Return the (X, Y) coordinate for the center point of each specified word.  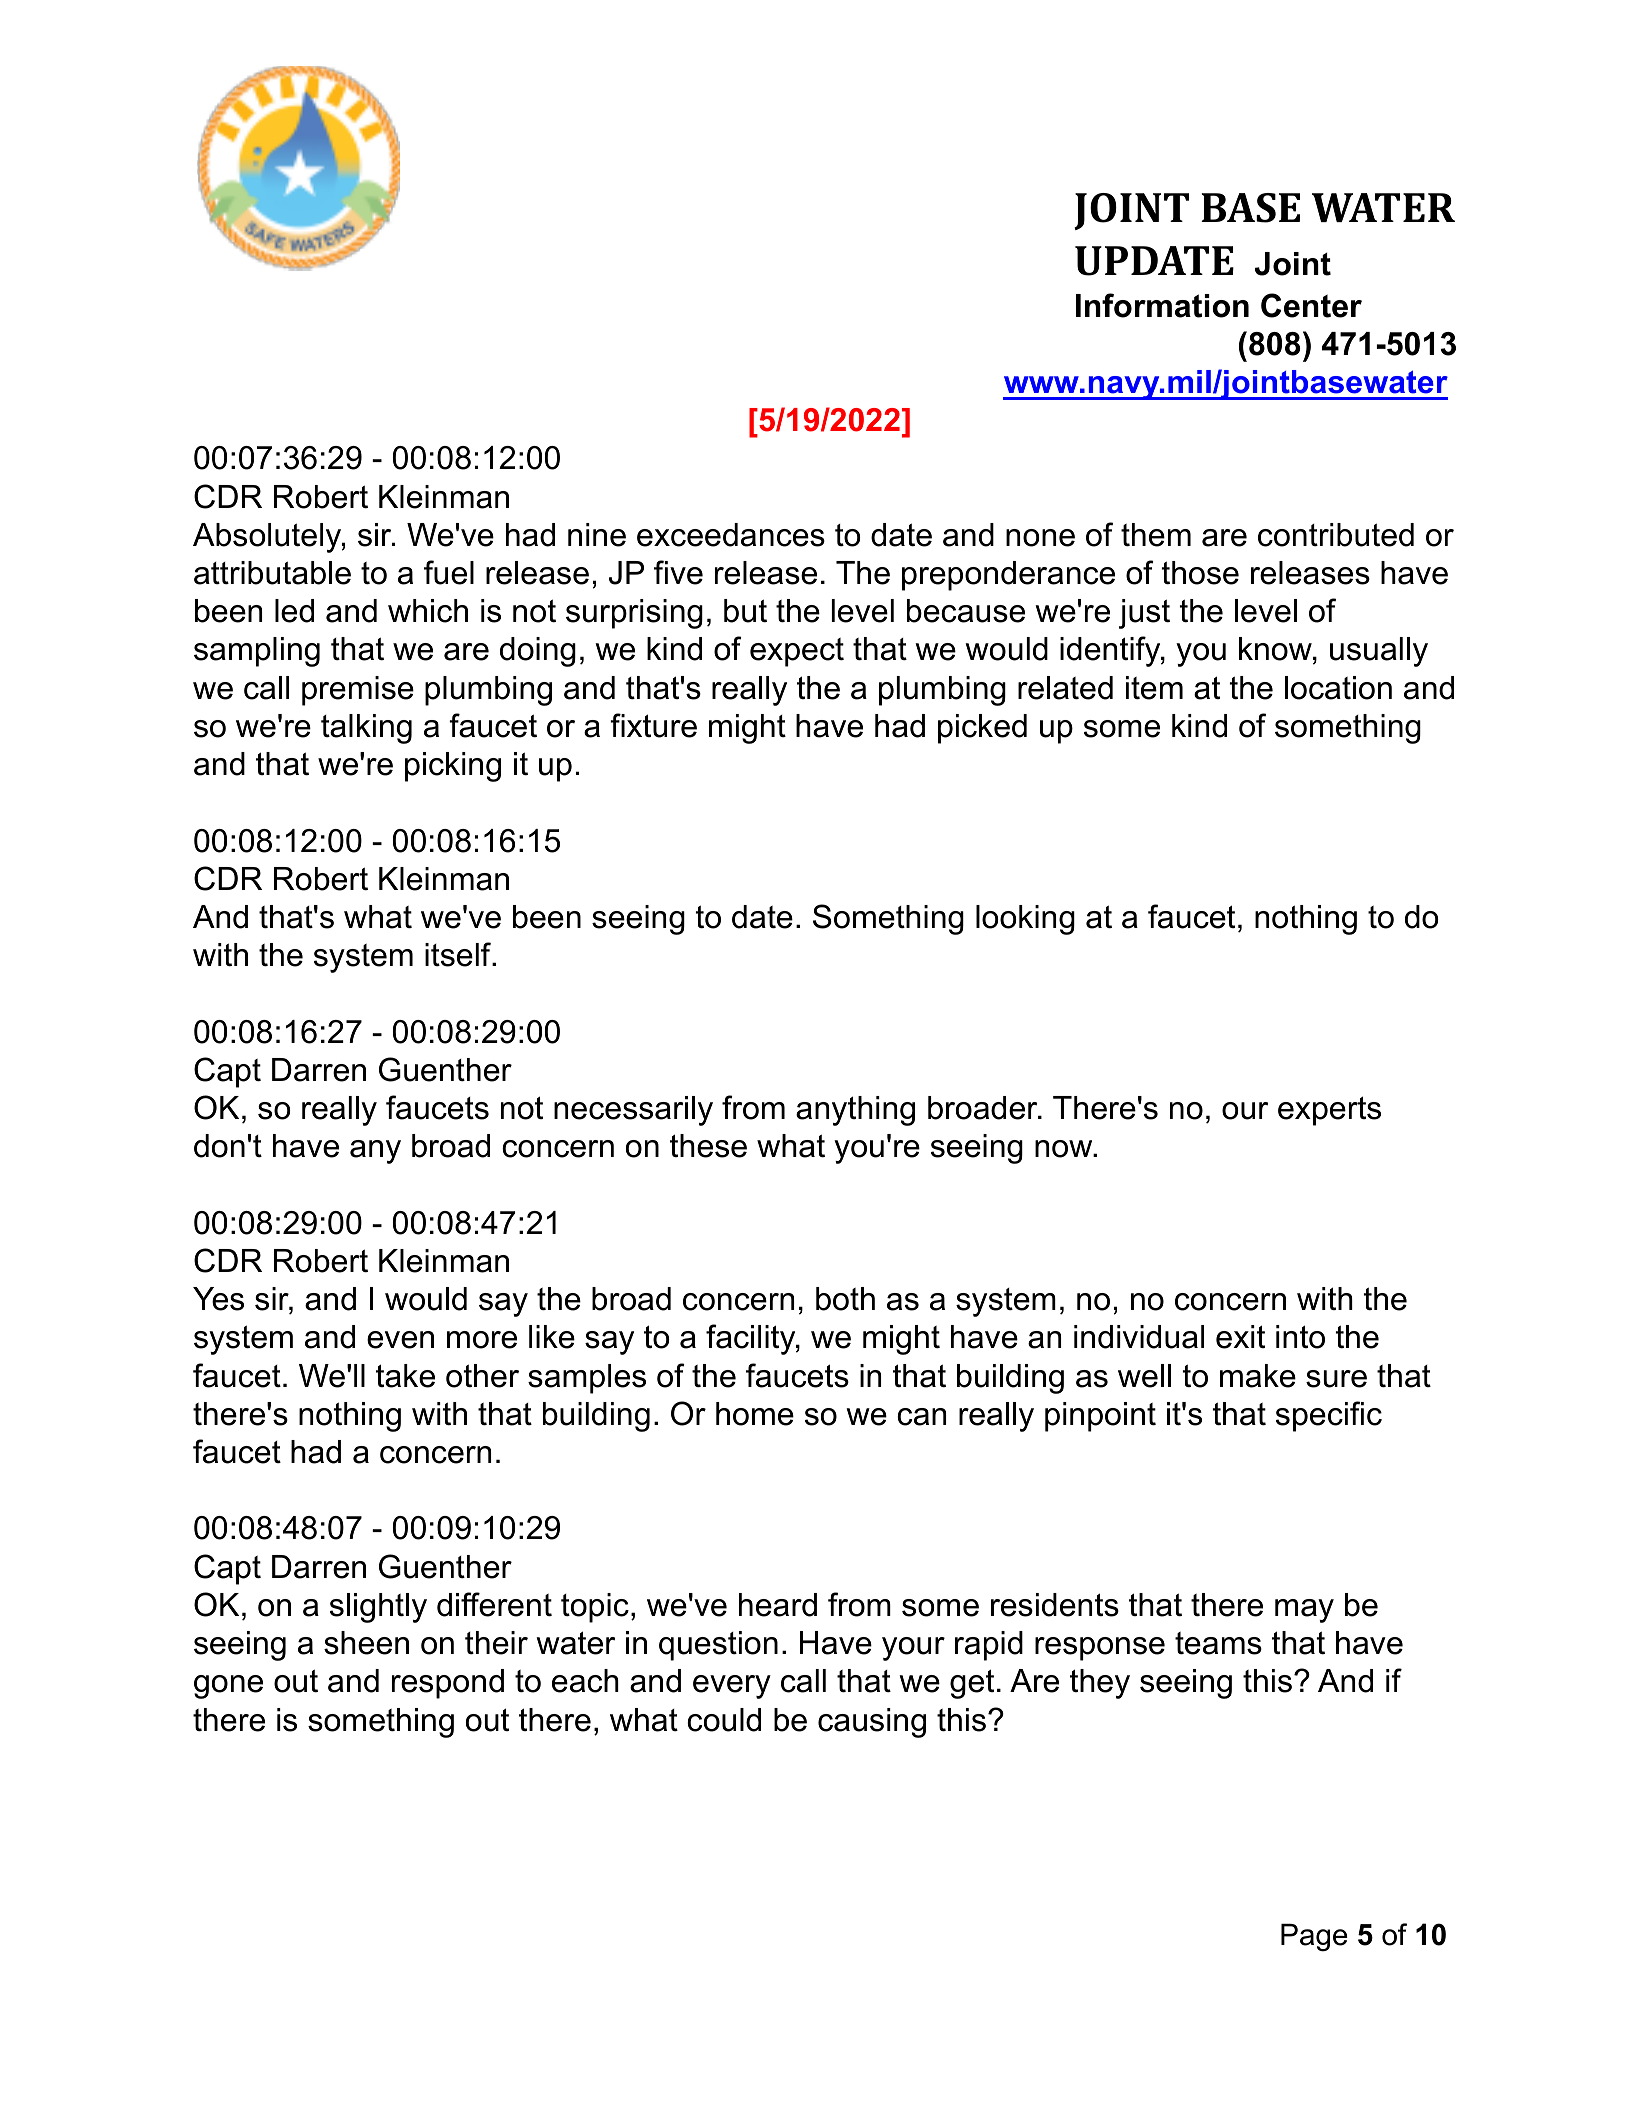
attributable (272, 573)
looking (1025, 920)
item (1154, 688)
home (755, 1414)
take (405, 1376)
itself (459, 954)
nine (597, 535)
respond (448, 1684)
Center (1311, 305)
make (1258, 1376)
